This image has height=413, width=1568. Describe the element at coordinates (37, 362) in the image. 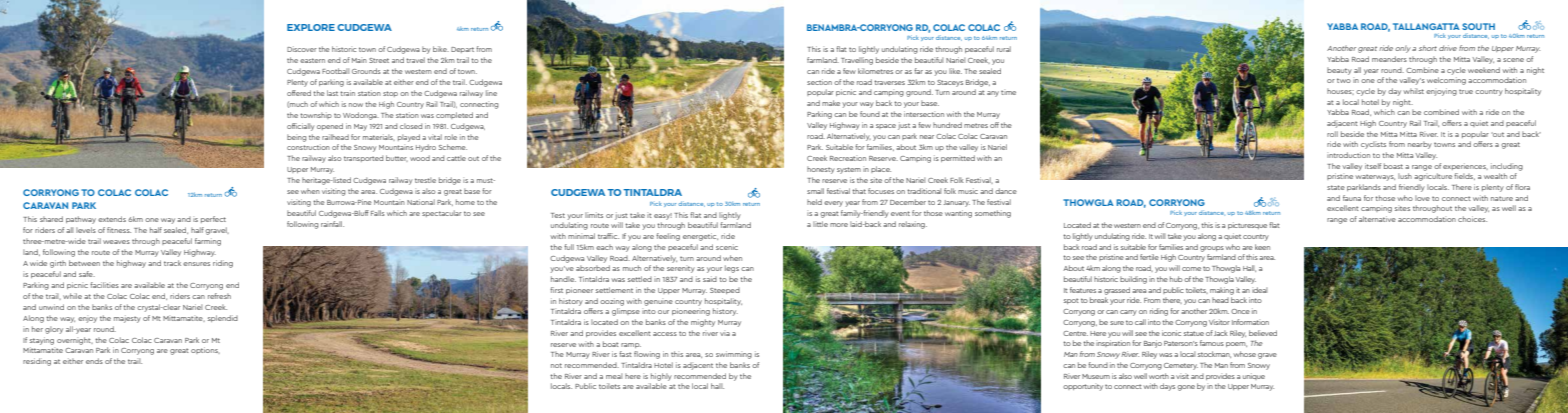

I see `residing` at that location.
